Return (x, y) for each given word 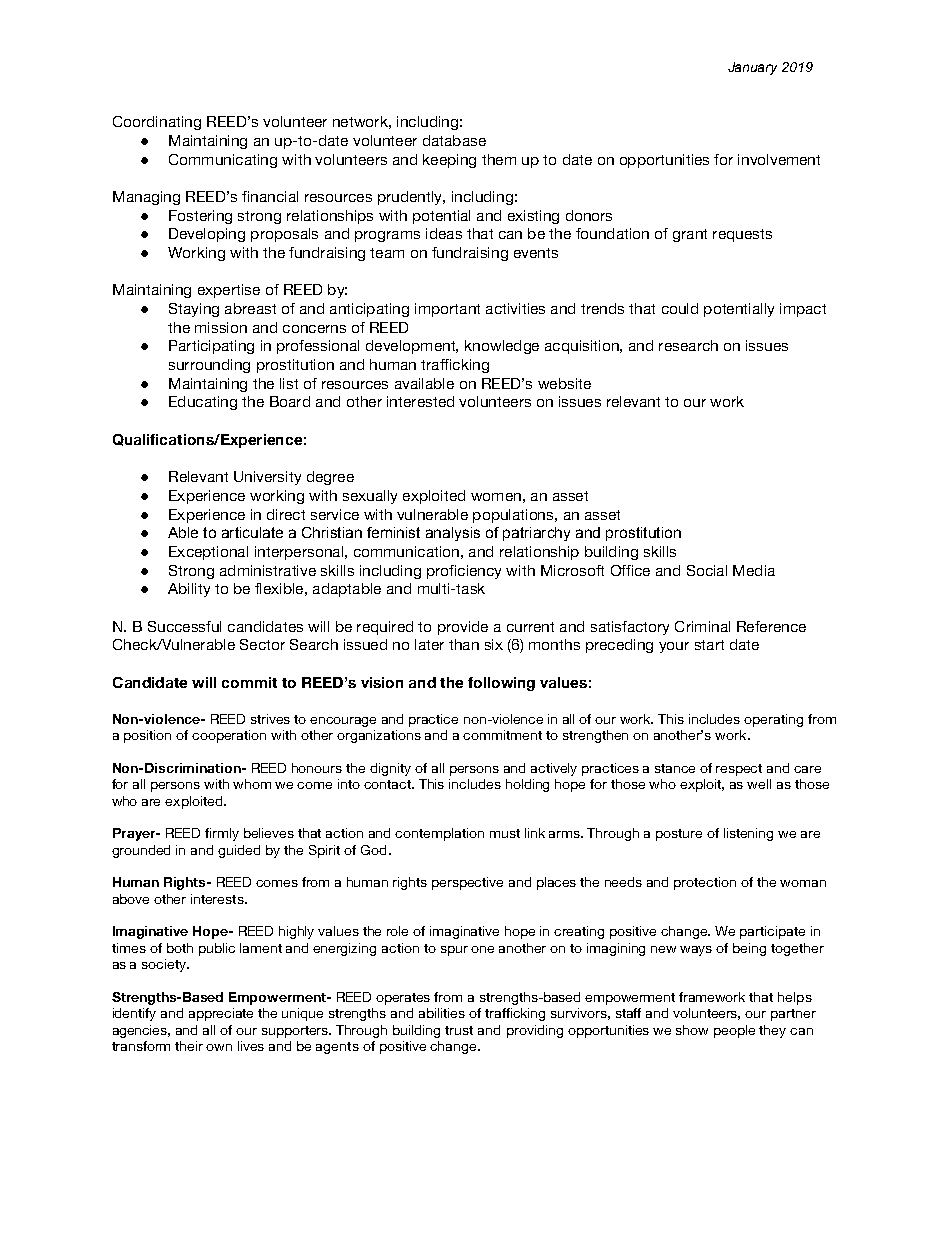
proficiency (464, 572)
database (454, 140)
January (752, 68)
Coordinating (157, 123)
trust (459, 1030)
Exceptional (208, 553)
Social (707, 570)
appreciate (221, 1014)
